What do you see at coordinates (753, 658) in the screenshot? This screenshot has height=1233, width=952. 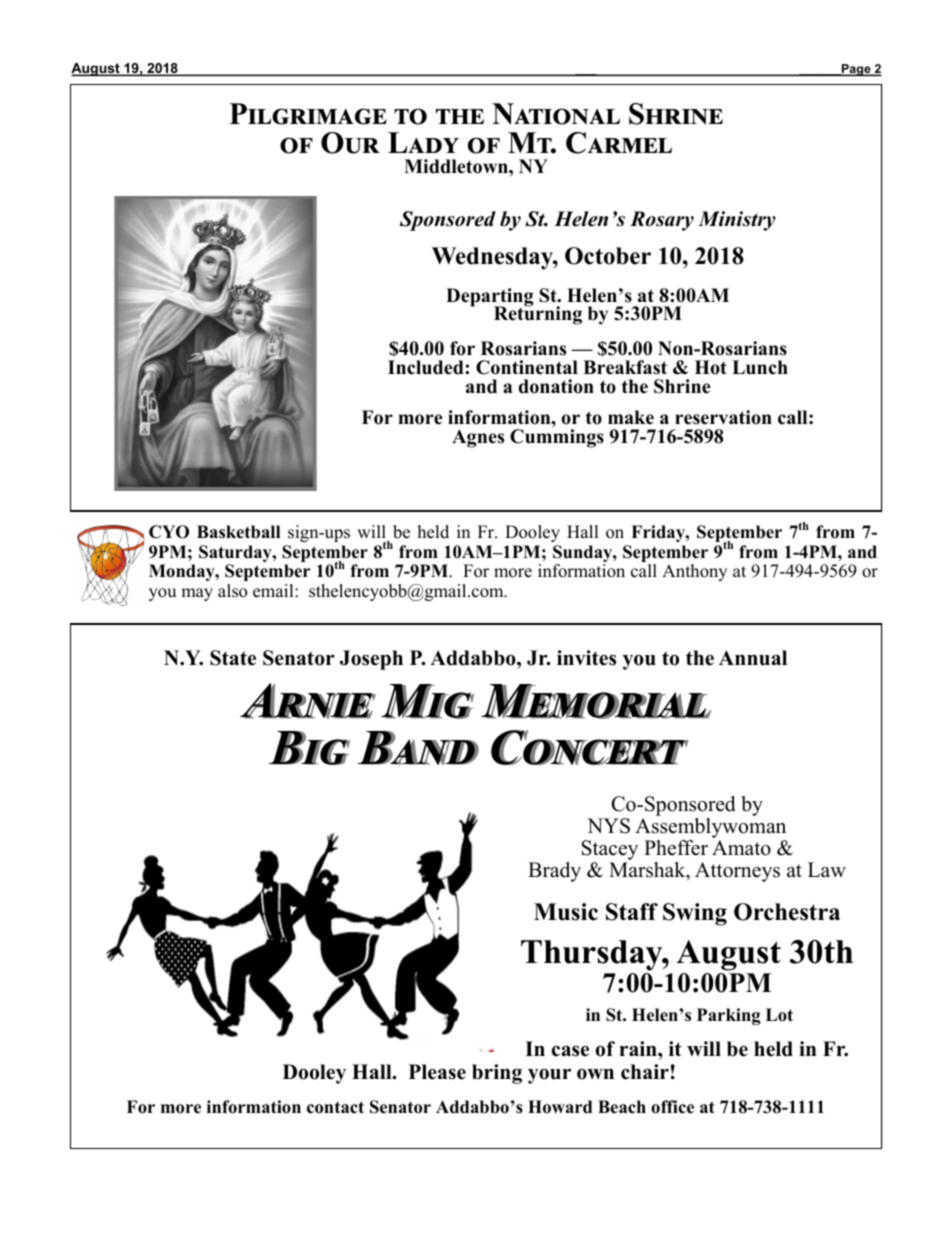 I see `Annual` at bounding box center [753, 658].
